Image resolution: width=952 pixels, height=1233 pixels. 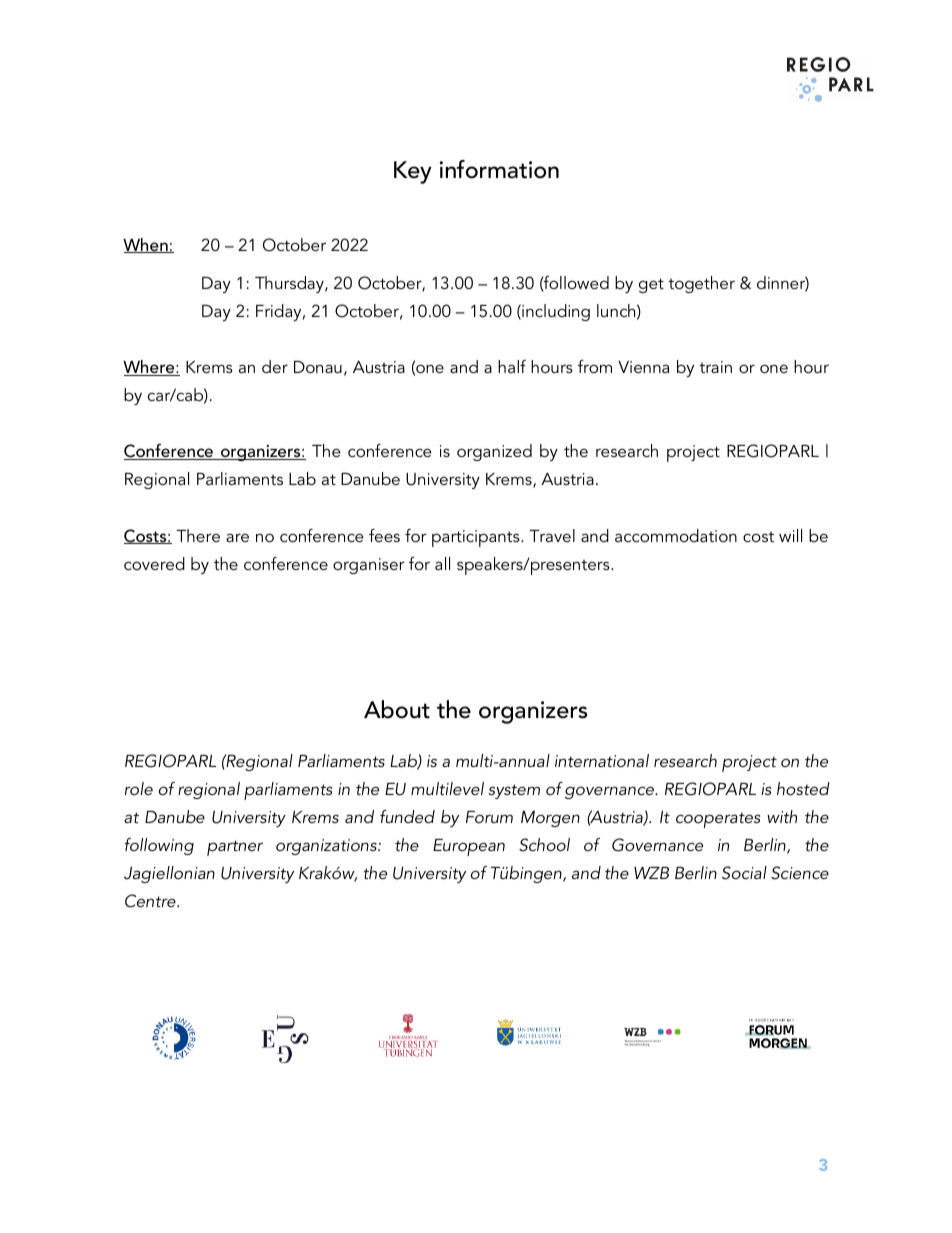 What do you see at coordinates (146, 245) in the screenshot?
I see `When` at bounding box center [146, 245].
